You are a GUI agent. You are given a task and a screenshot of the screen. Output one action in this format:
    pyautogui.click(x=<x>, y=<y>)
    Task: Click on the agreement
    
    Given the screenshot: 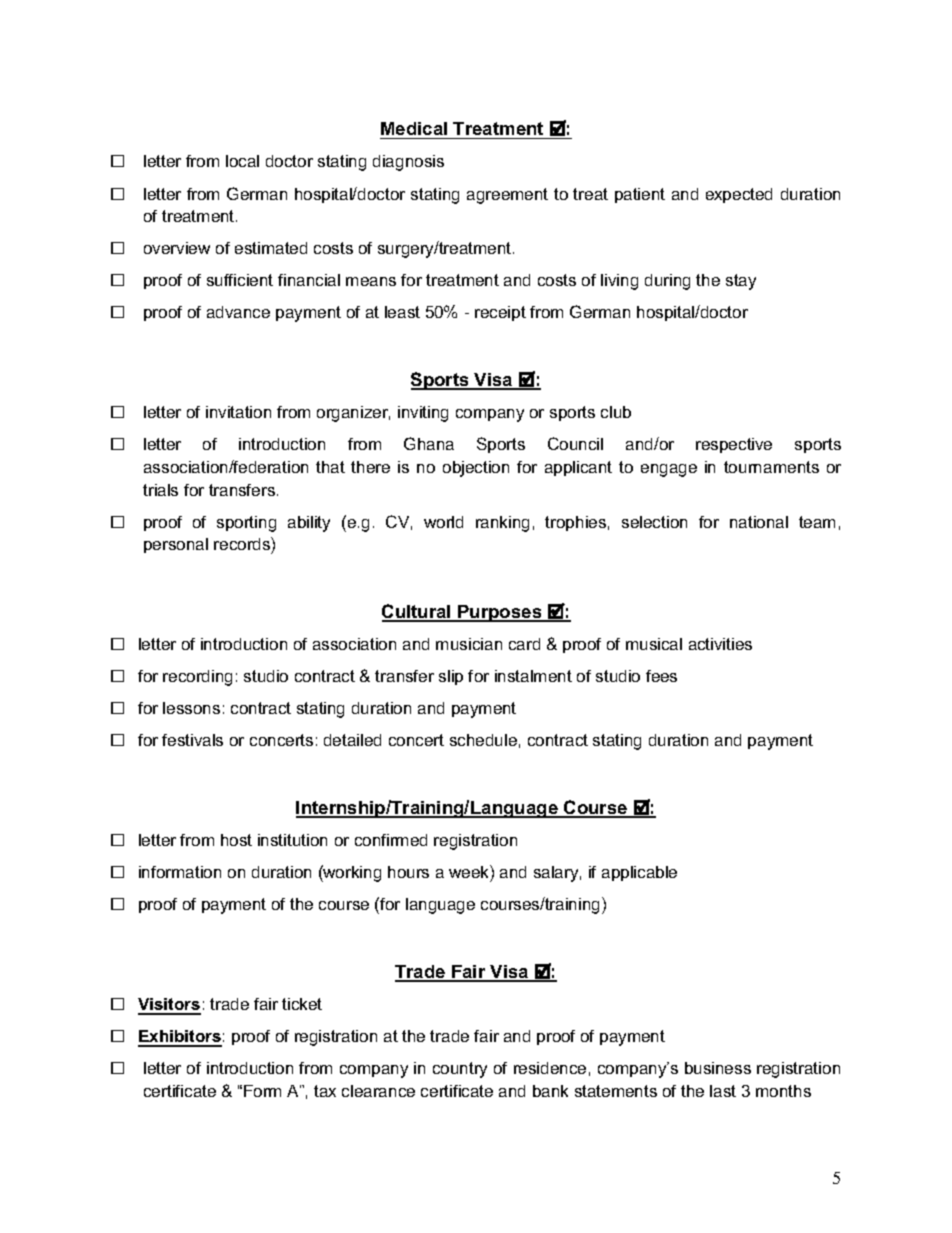 What is the action you would take?
    pyautogui.click(x=507, y=196)
